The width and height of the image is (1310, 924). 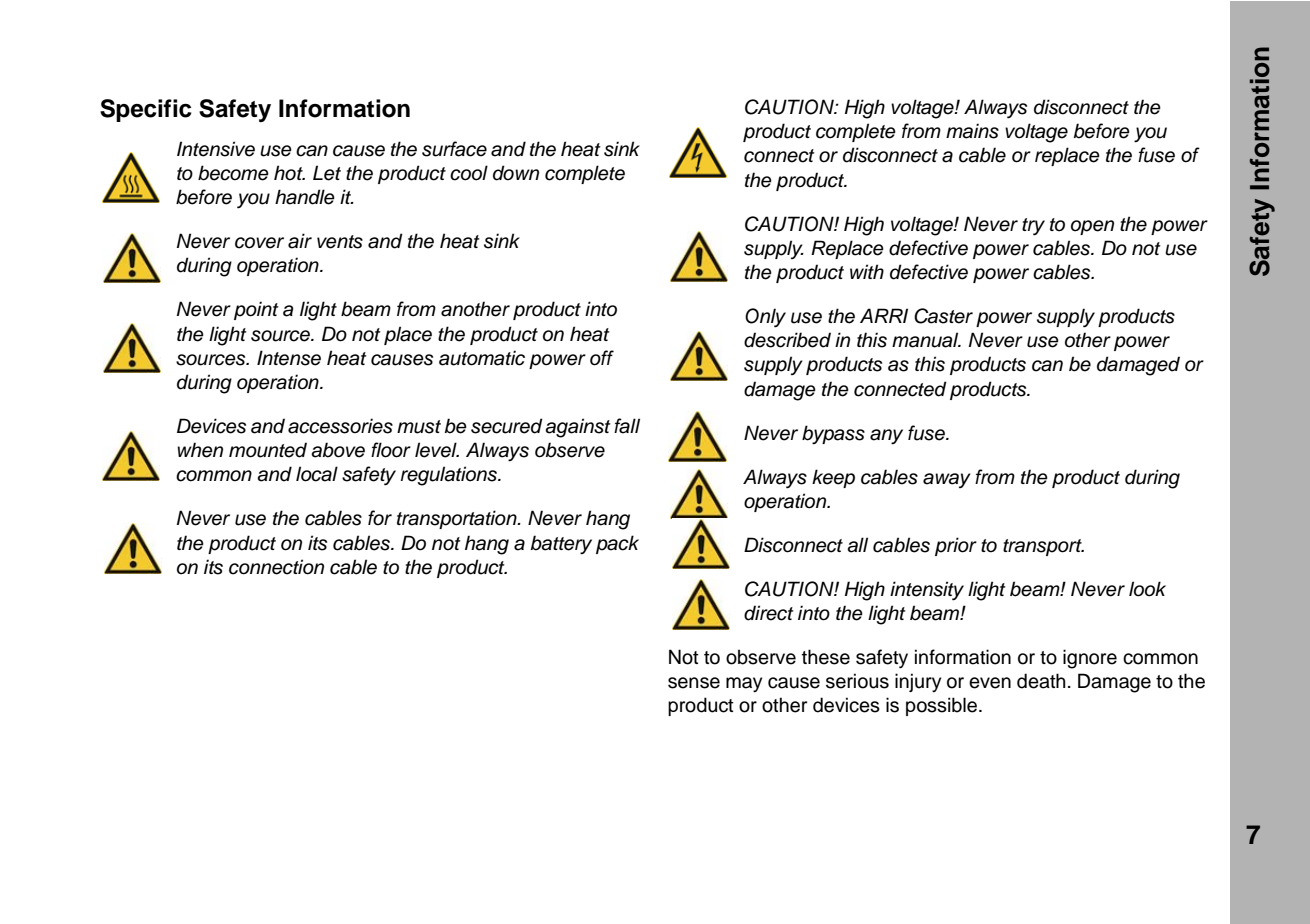 I want to click on manual, so click(x=926, y=340).
